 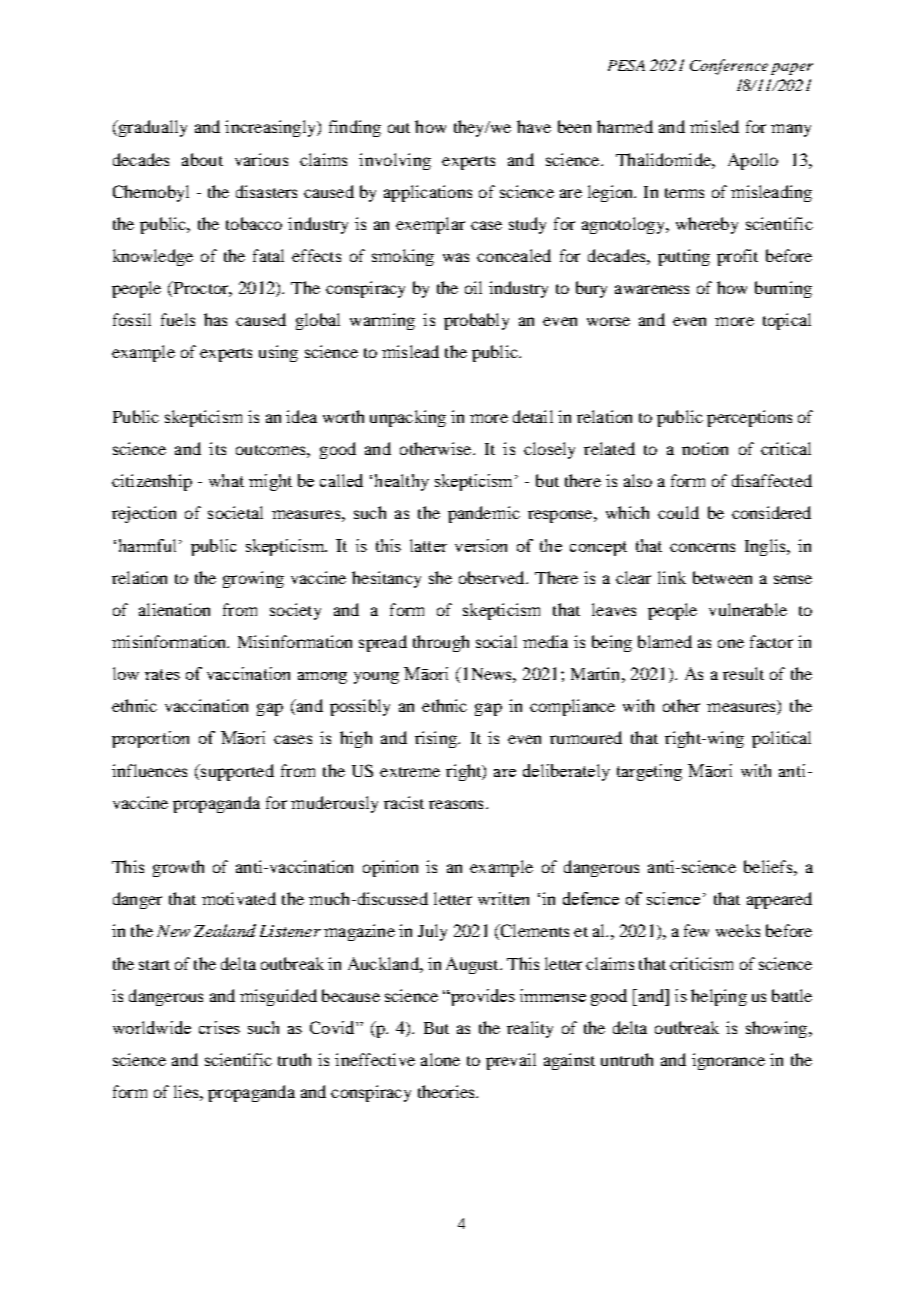 What do you see at coordinates (219, 1027) in the document?
I see `crises` at bounding box center [219, 1027].
